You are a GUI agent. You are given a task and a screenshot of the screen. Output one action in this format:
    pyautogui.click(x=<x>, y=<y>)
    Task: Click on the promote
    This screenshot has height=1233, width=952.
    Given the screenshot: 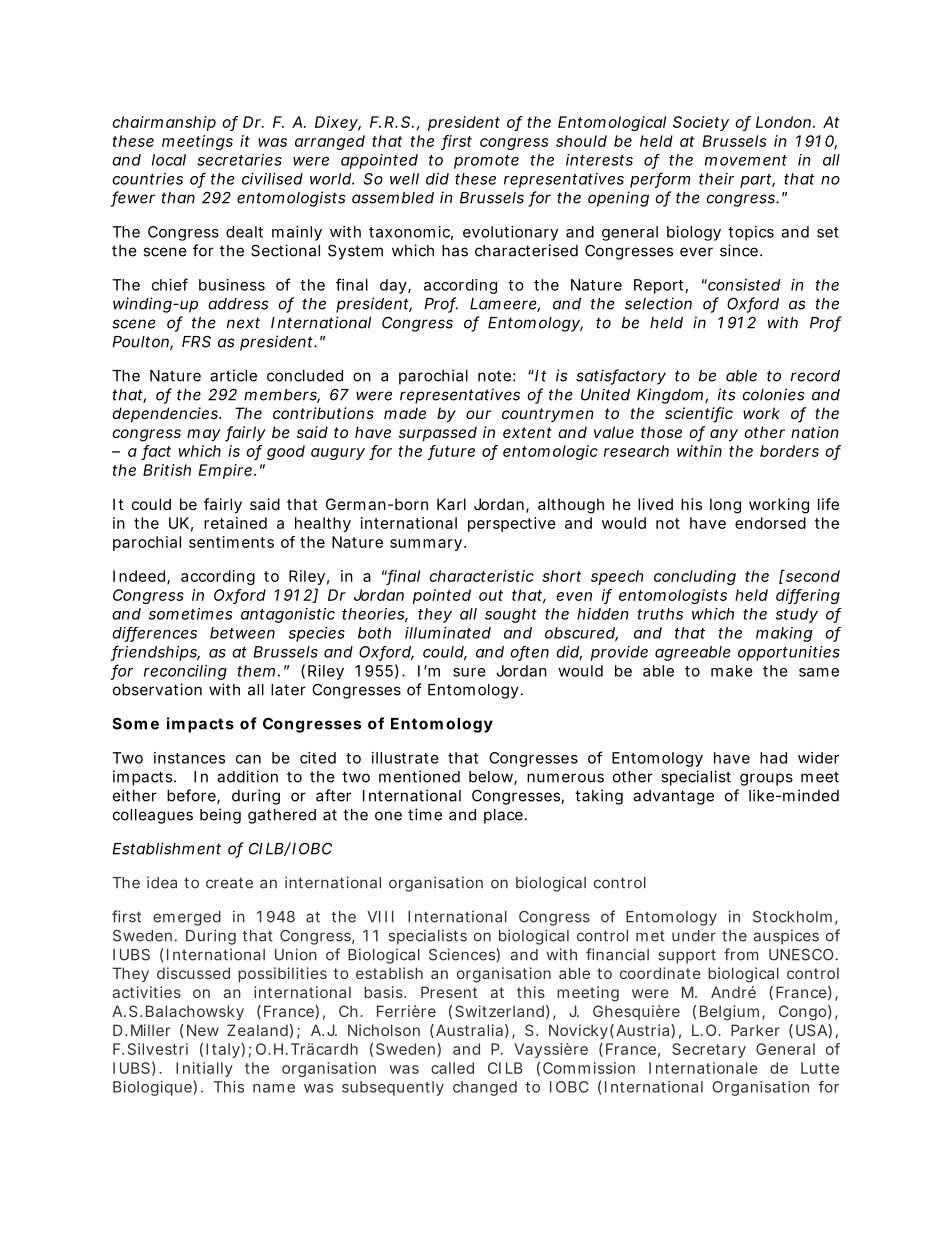 What is the action you would take?
    pyautogui.click(x=486, y=162)
